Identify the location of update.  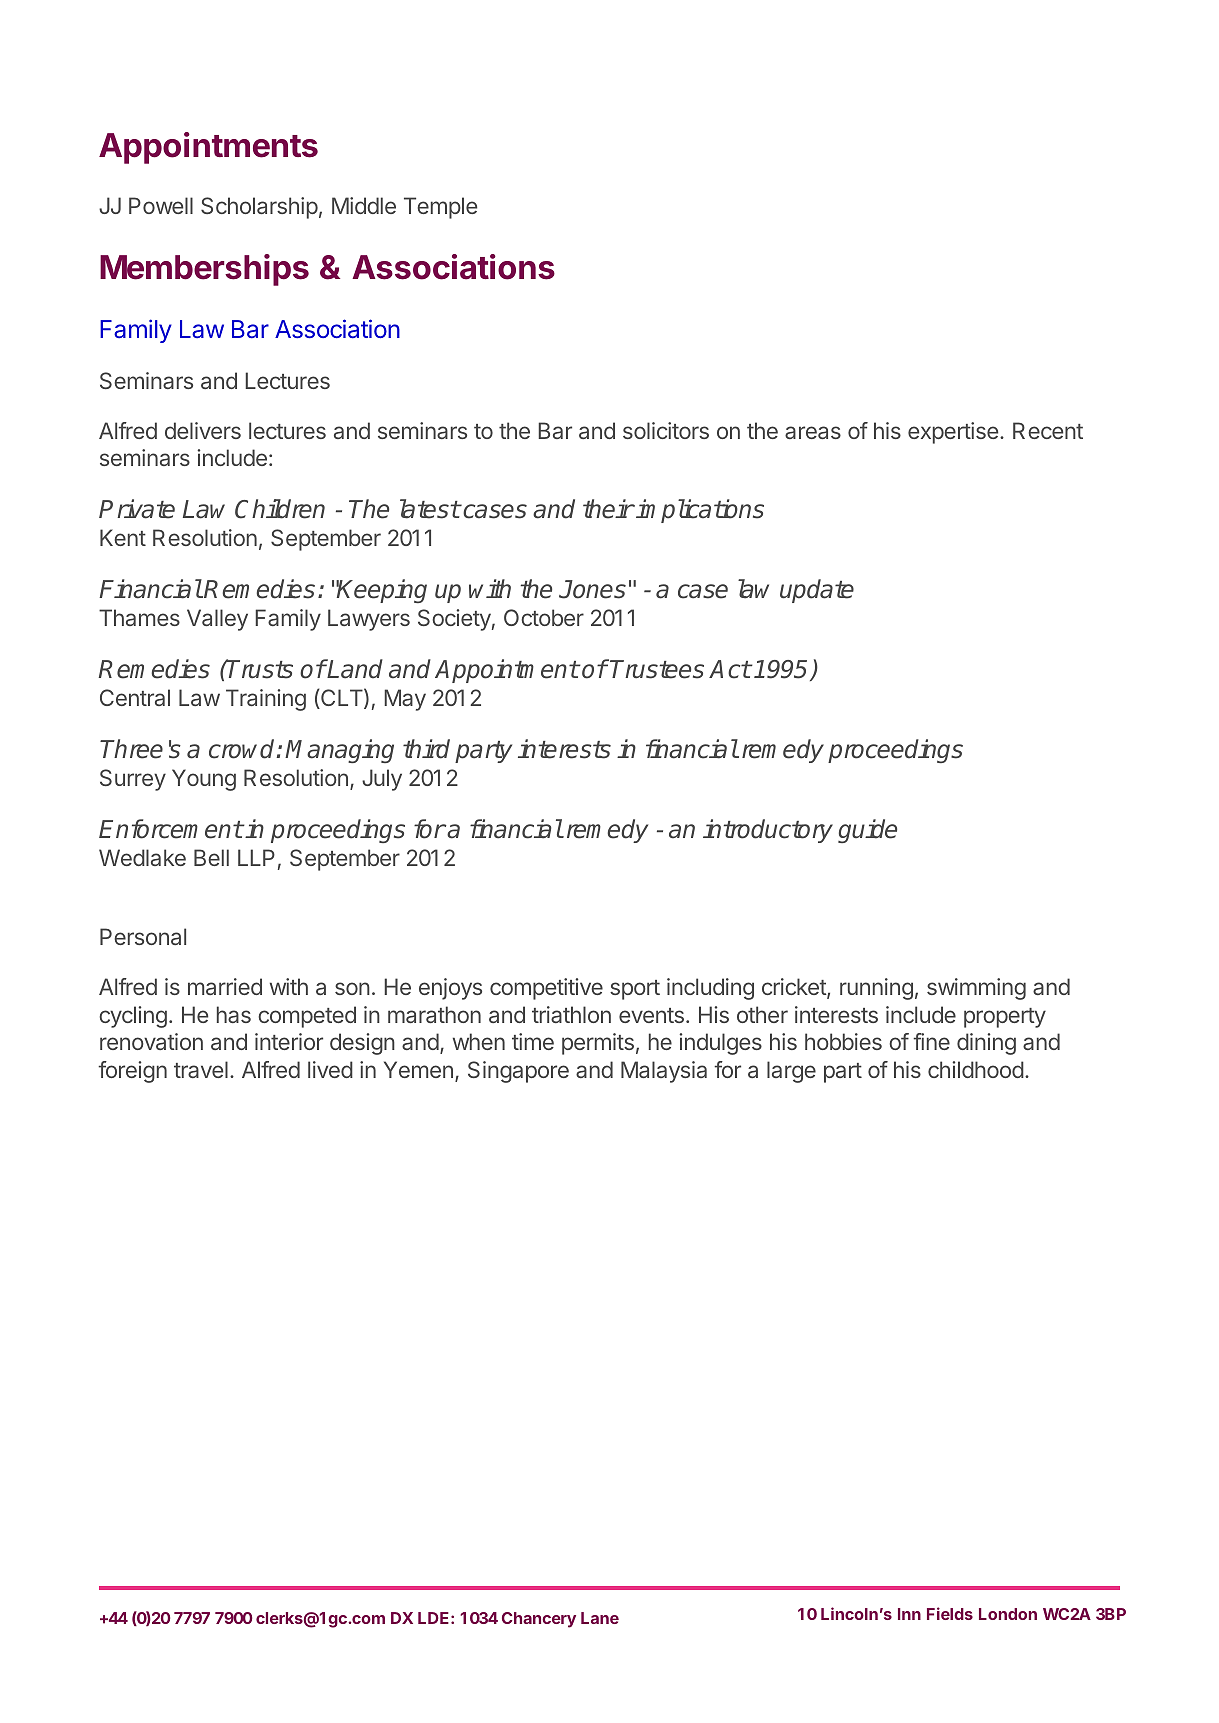
(817, 591).
